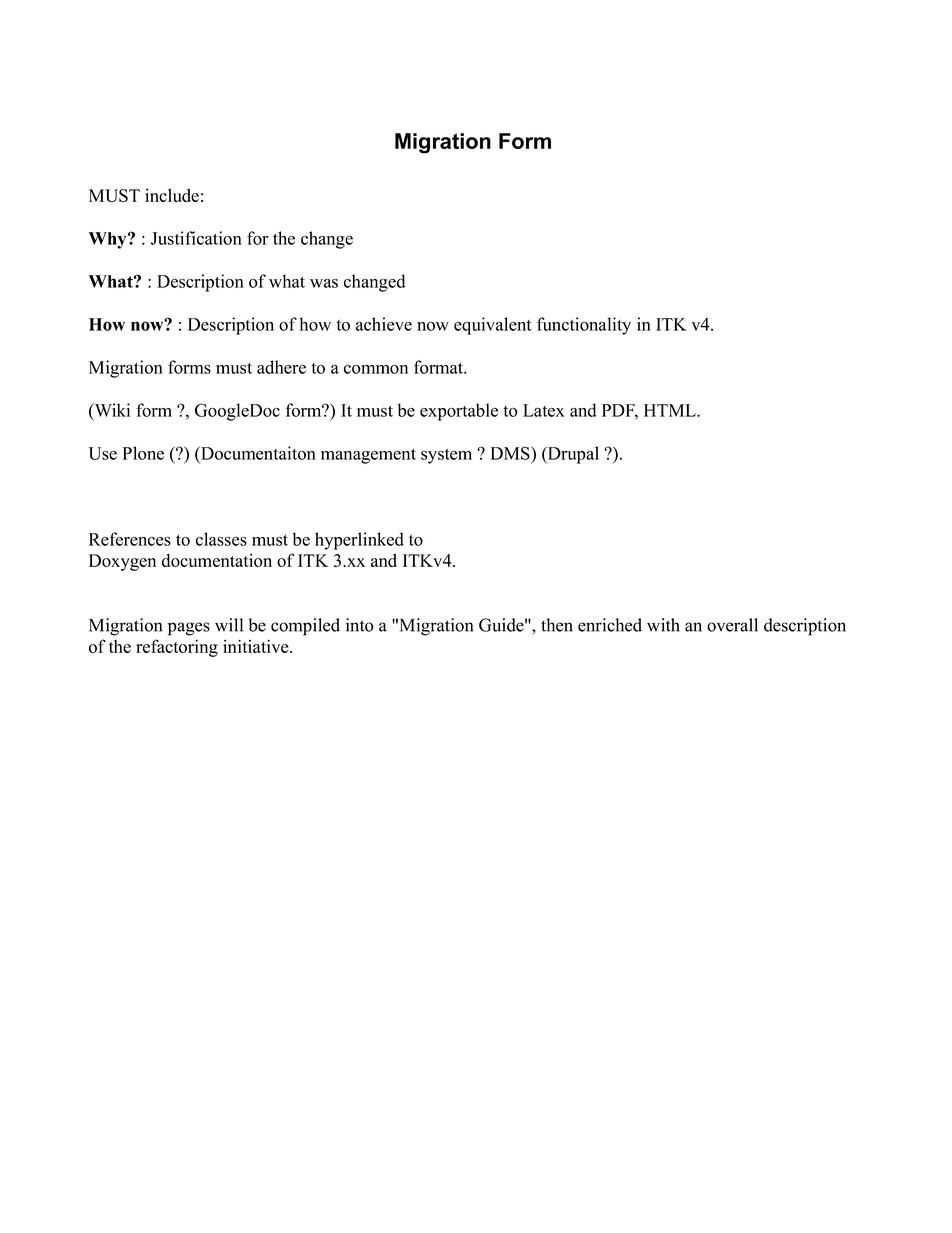 This image has width=952, height=1233. I want to click on system, so click(446, 456).
